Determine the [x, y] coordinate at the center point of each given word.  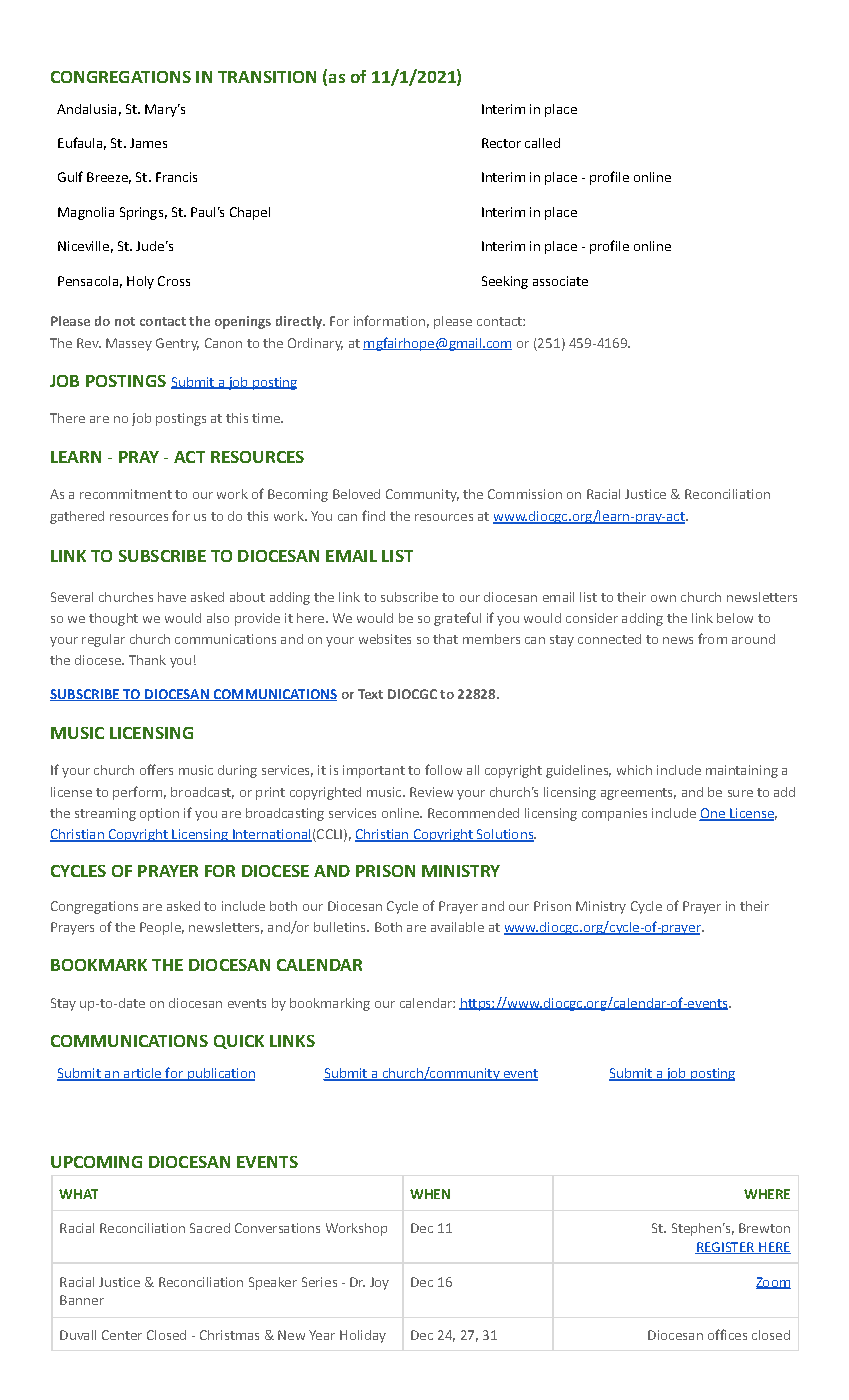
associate [560, 281]
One [713, 814]
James [148, 143]
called [542, 143]
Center [122, 1335]
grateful [457, 619]
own [663, 598]
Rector [501, 143]
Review [431, 792]
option [159, 814]
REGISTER [726, 1248]
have [172, 597]
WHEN [430, 1194]
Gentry [177, 344]
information [389, 320]
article [142, 1074]
